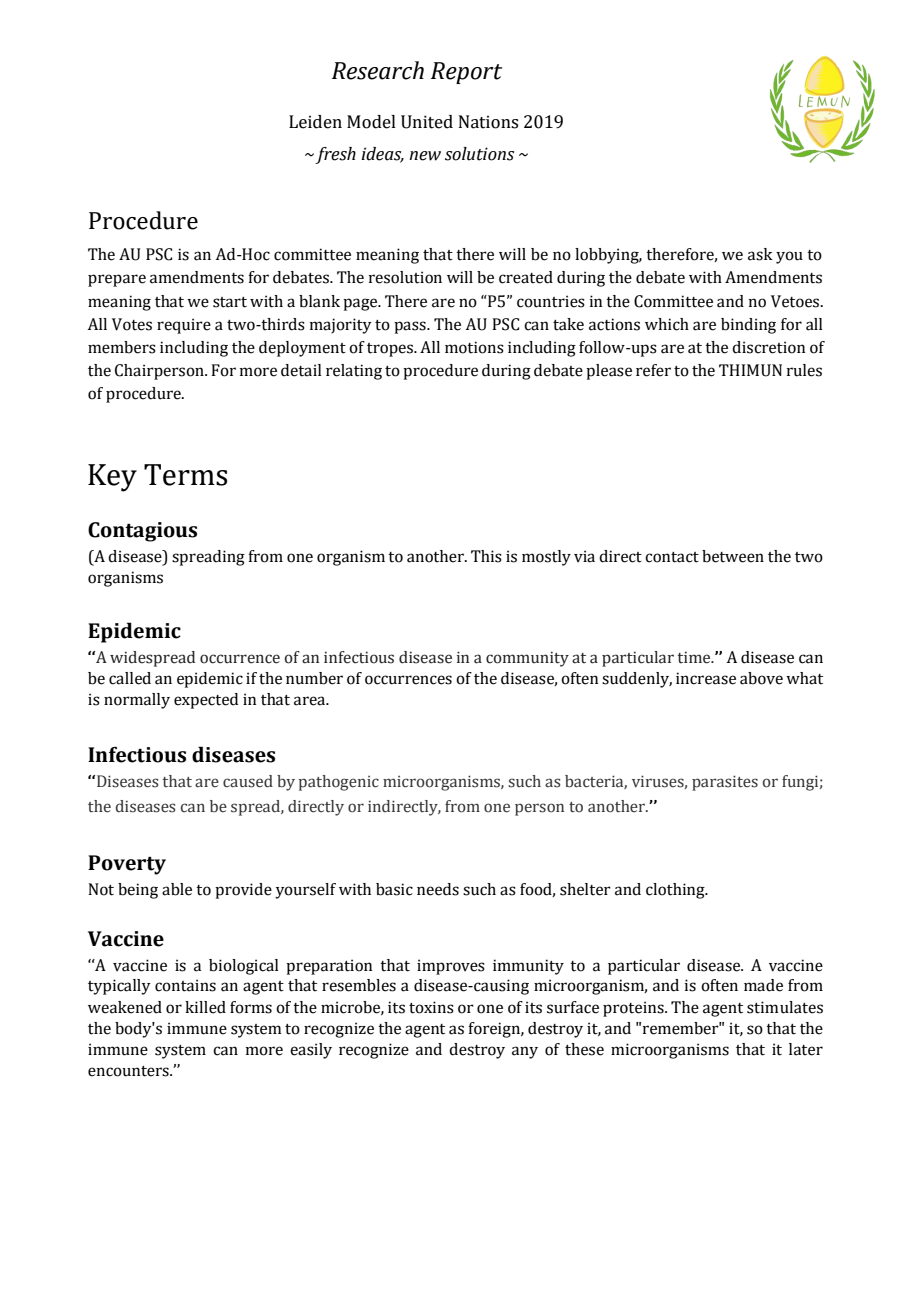 The width and height of the image is (924, 1308). What do you see at coordinates (466, 73) in the image?
I see `Report` at bounding box center [466, 73].
